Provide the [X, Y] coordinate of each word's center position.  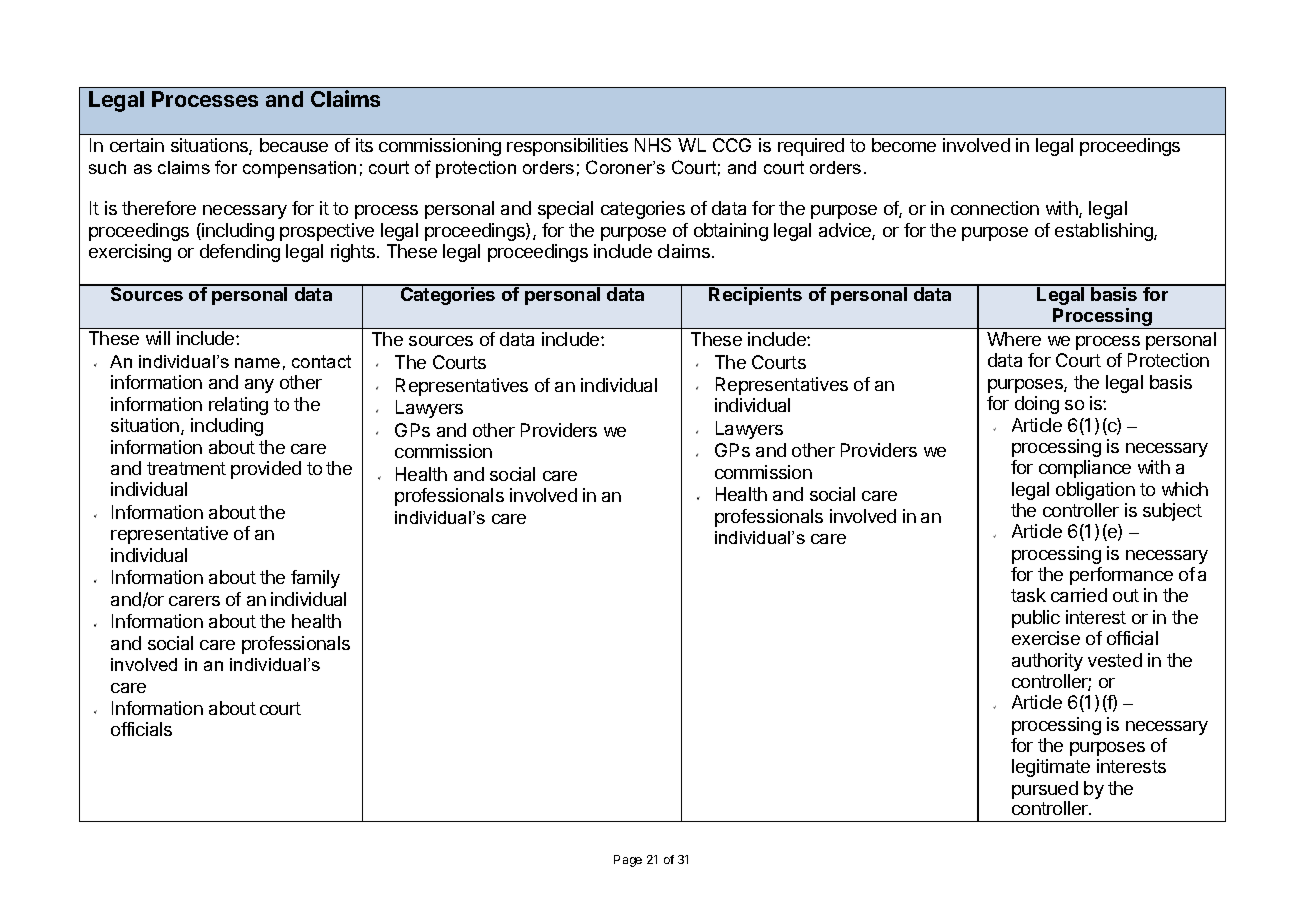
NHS [653, 145]
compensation [299, 169]
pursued [1045, 791]
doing [1037, 405]
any [259, 386]
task [1028, 595]
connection [995, 208]
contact [321, 361]
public [1036, 619]
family [315, 579]
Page [628, 861]
